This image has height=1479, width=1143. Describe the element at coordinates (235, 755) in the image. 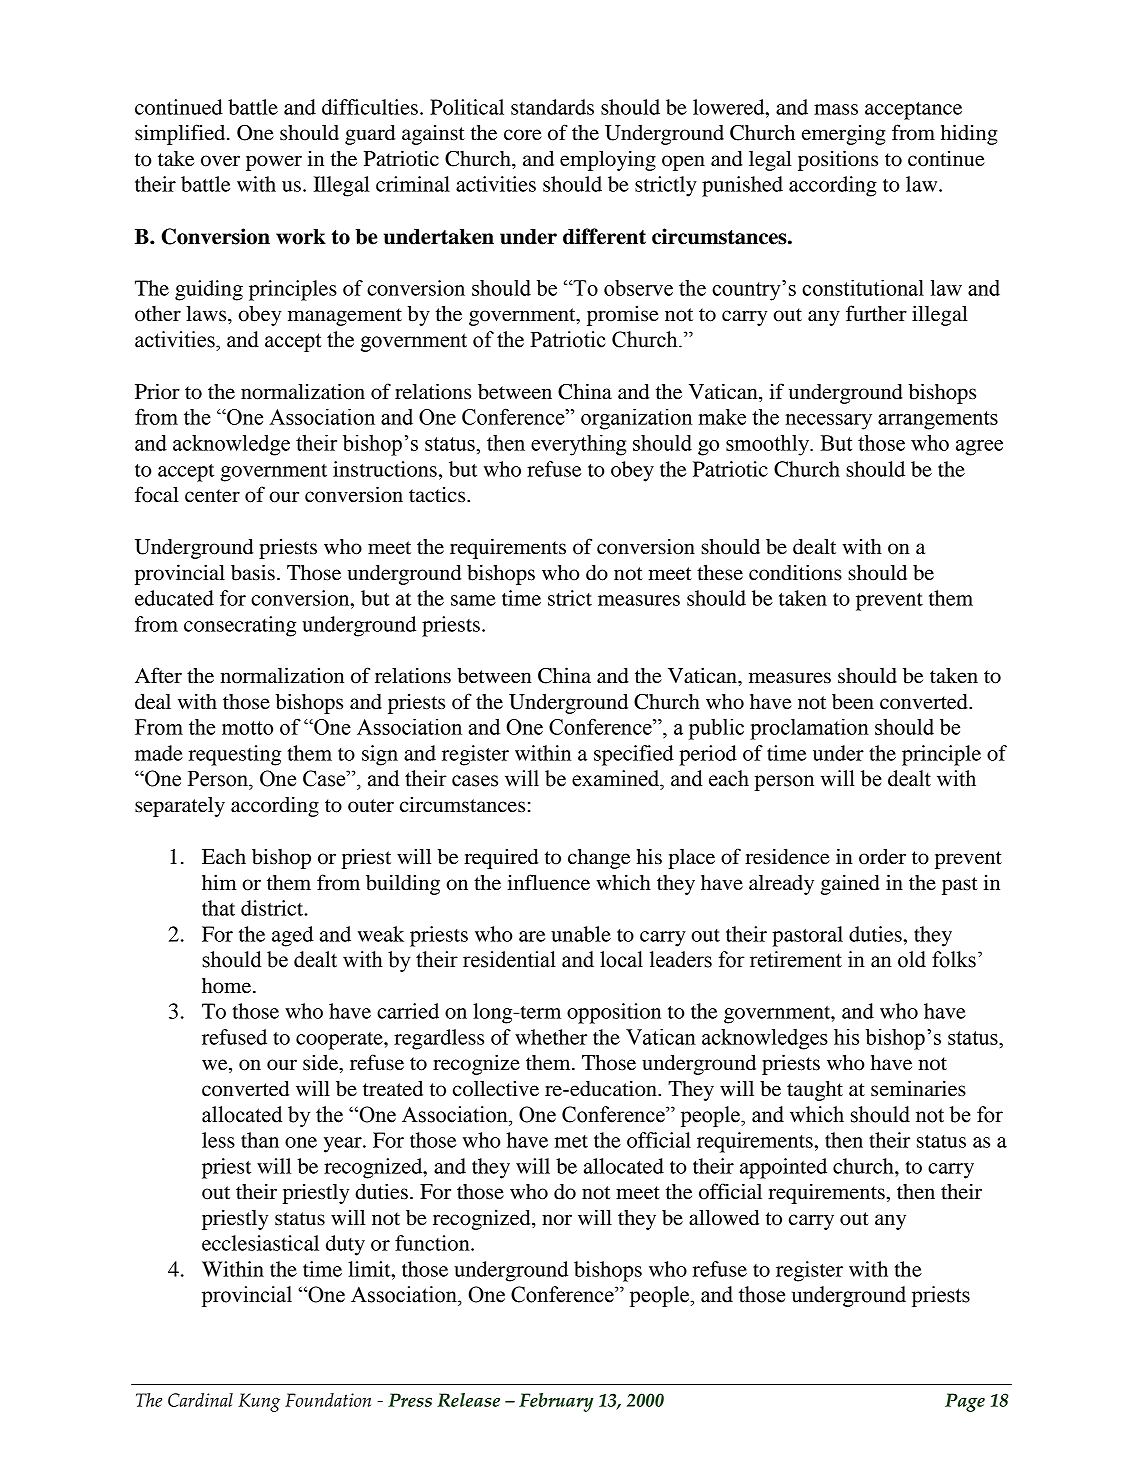

I see `requesting` at that location.
